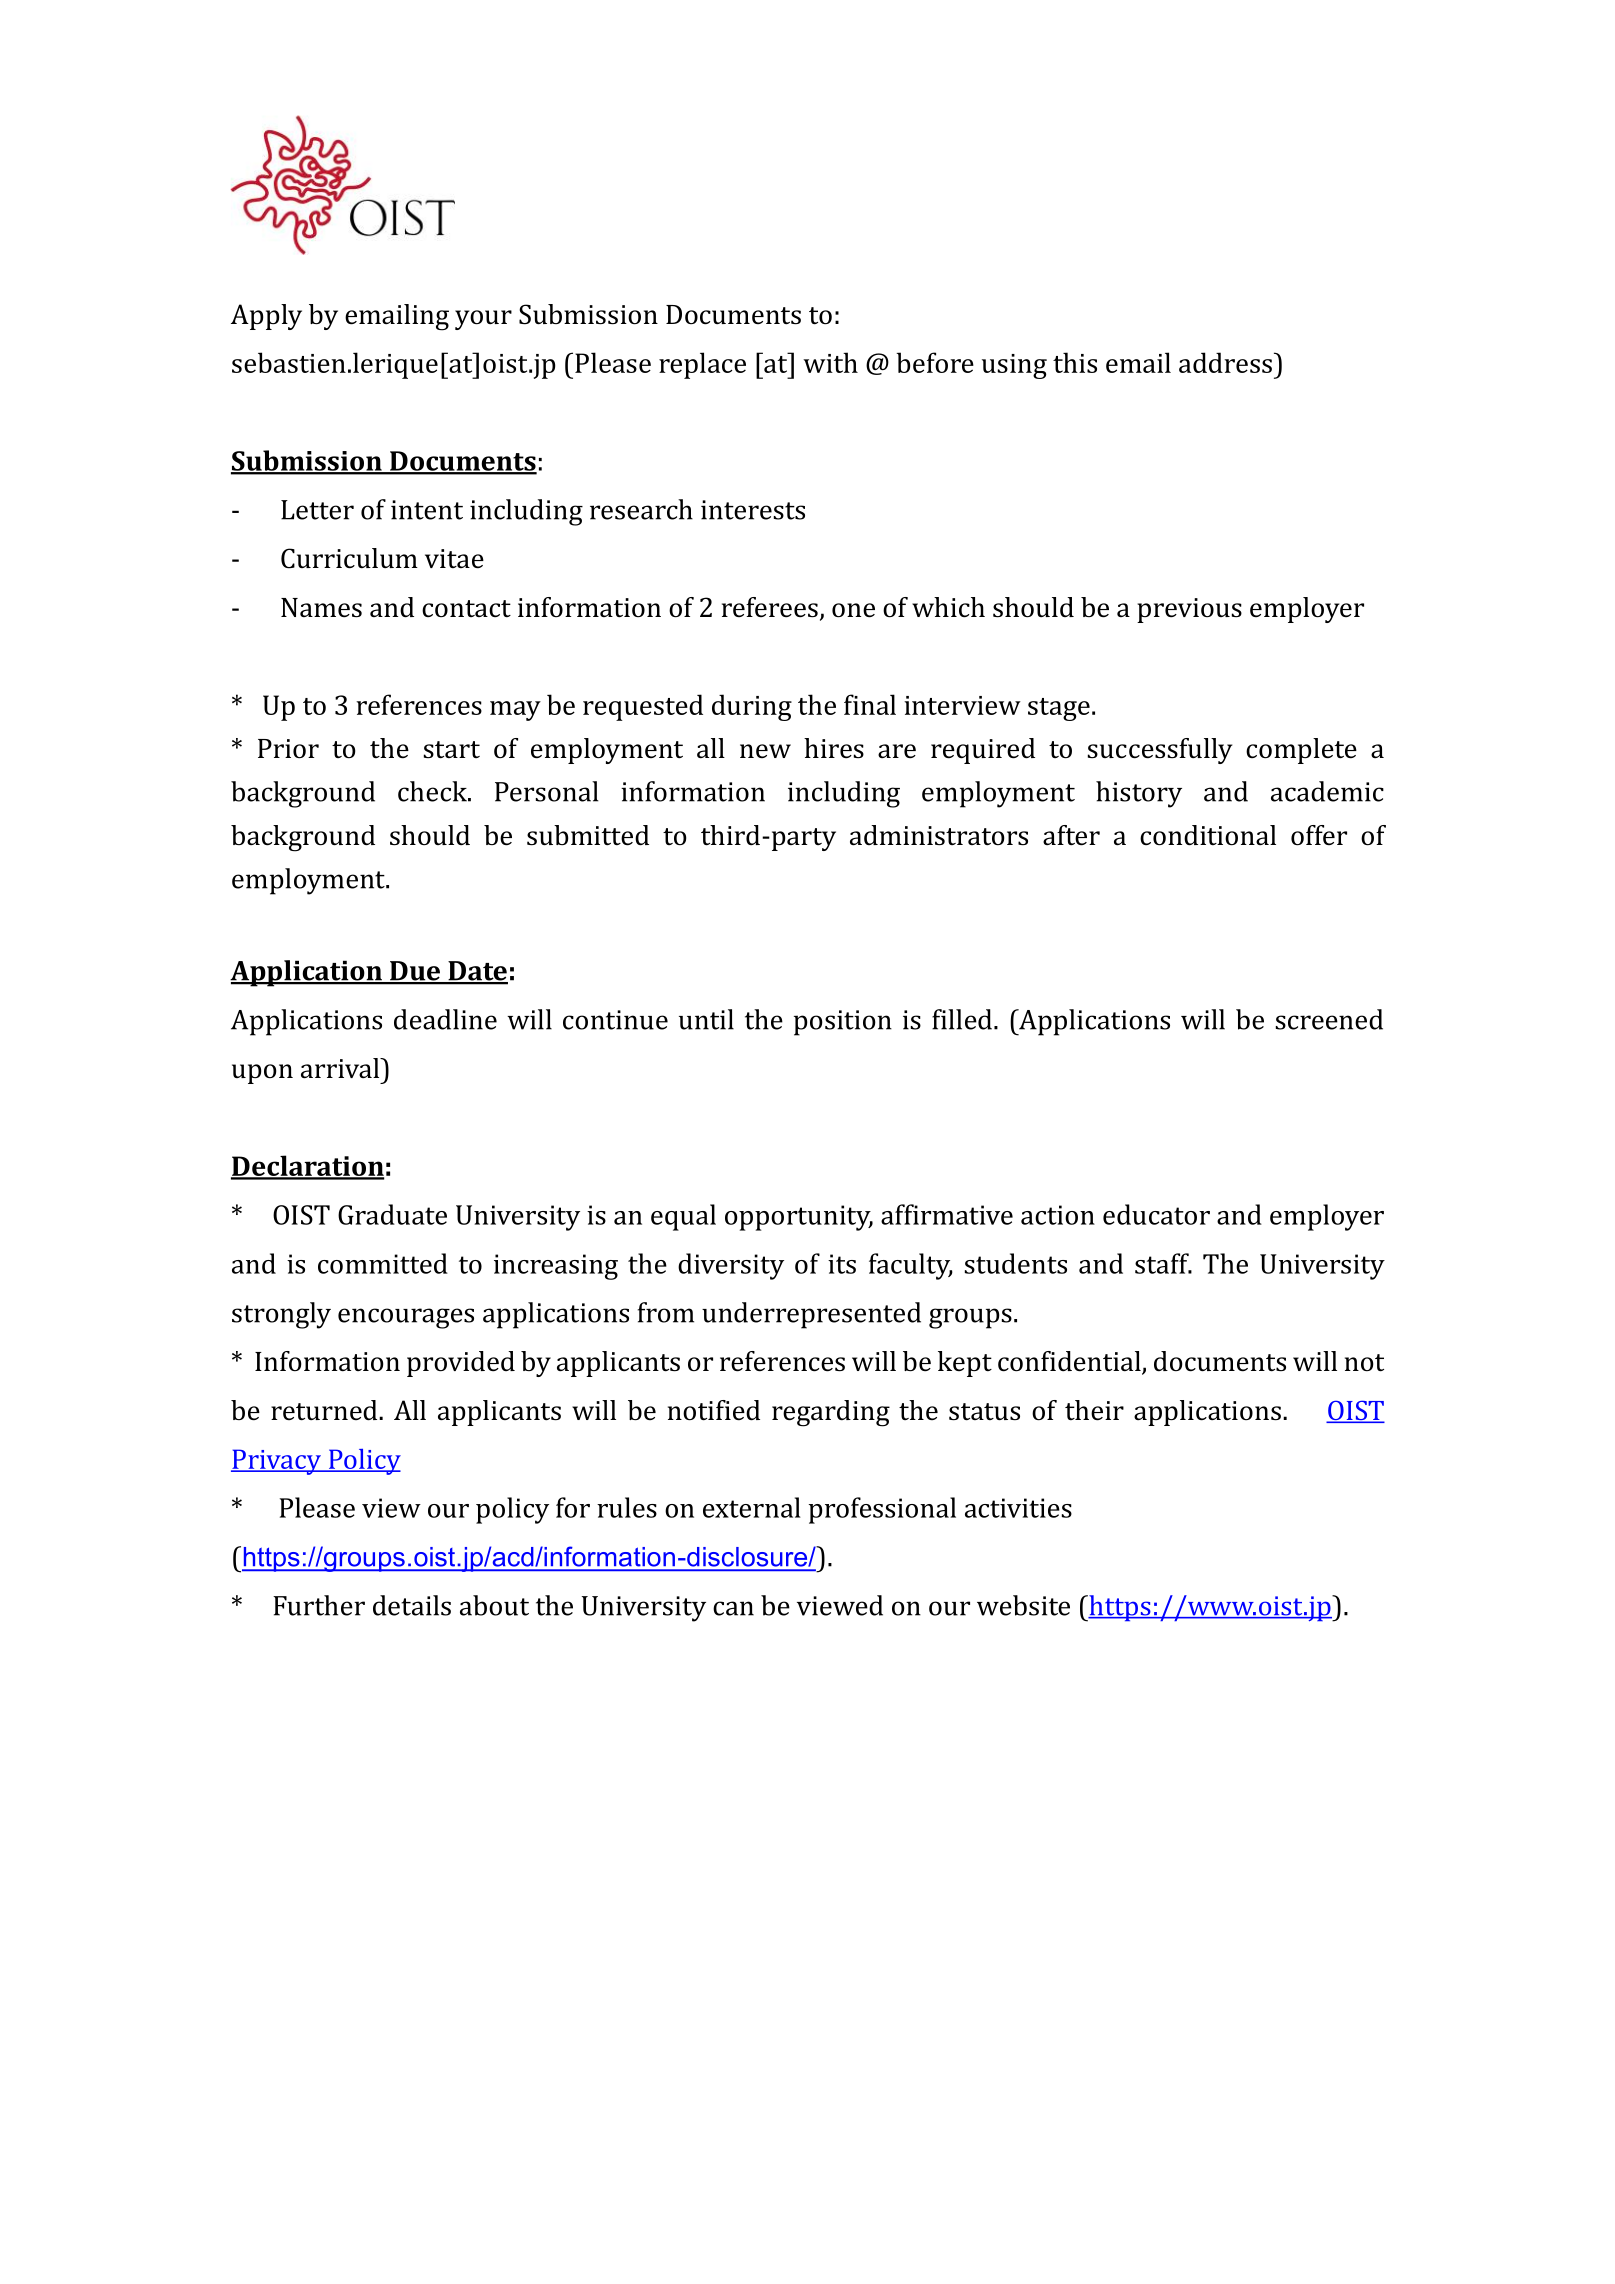  What do you see at coordinates (843, 1023) in the image?
I see `position` at bounding box center [843, 1023].
